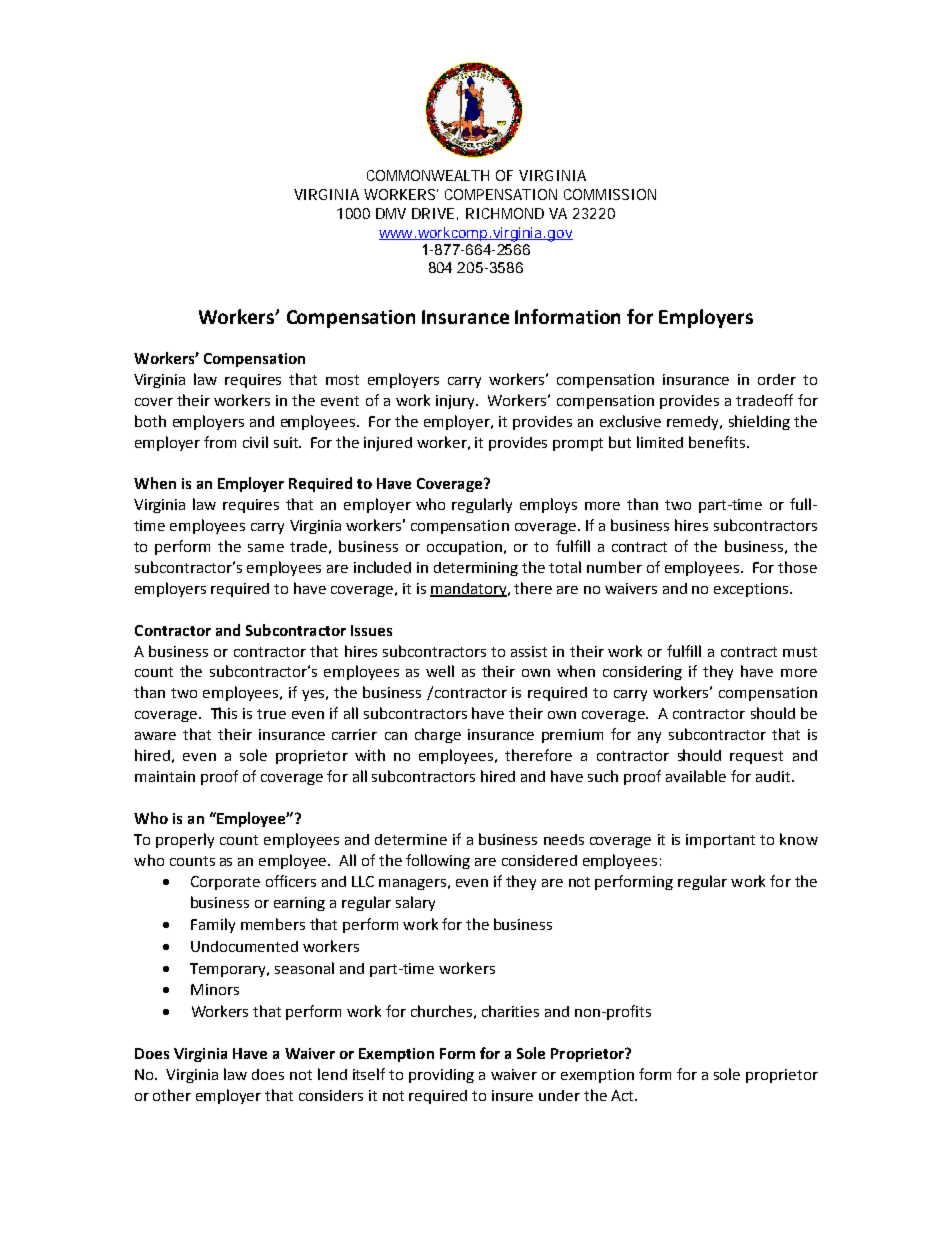  Describe the element at coordinates (505, 213) in the image. I see `RICHMOND` at that location.
